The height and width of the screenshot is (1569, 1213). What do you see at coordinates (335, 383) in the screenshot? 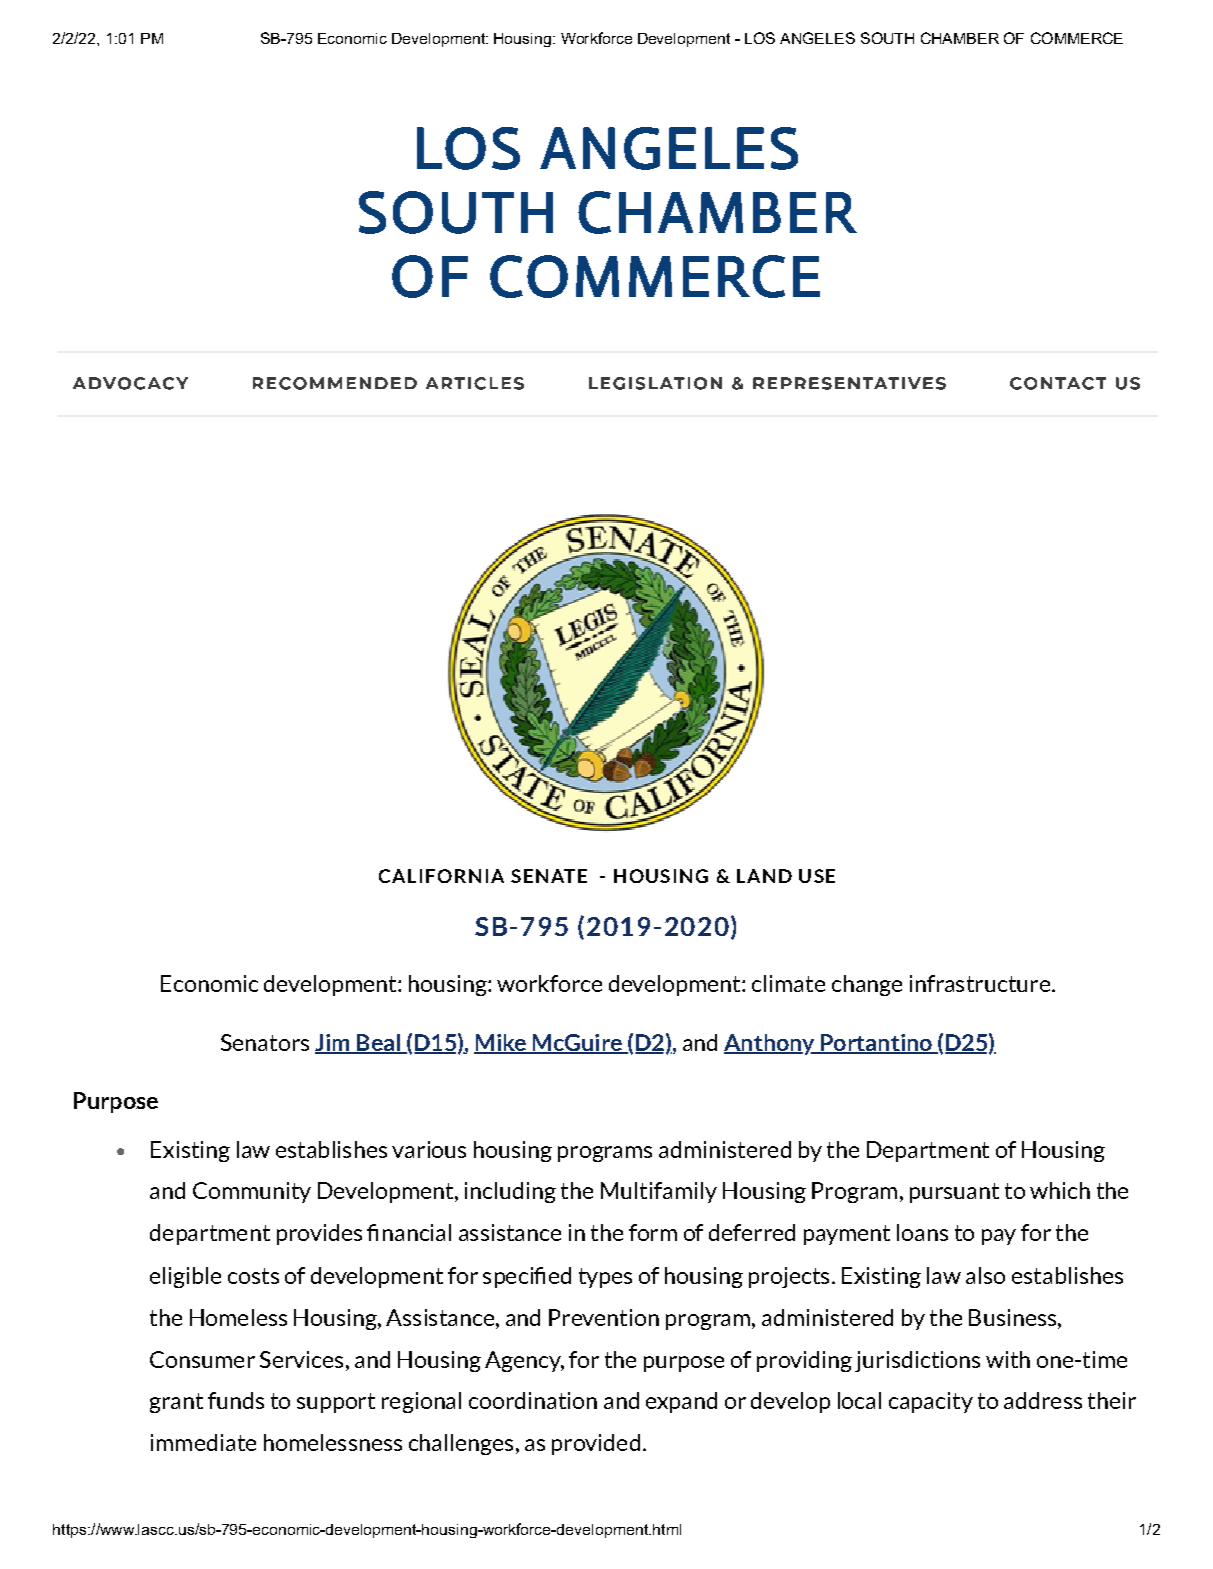
I see `RECOMMENDED` at bounding box center [335, 383].
